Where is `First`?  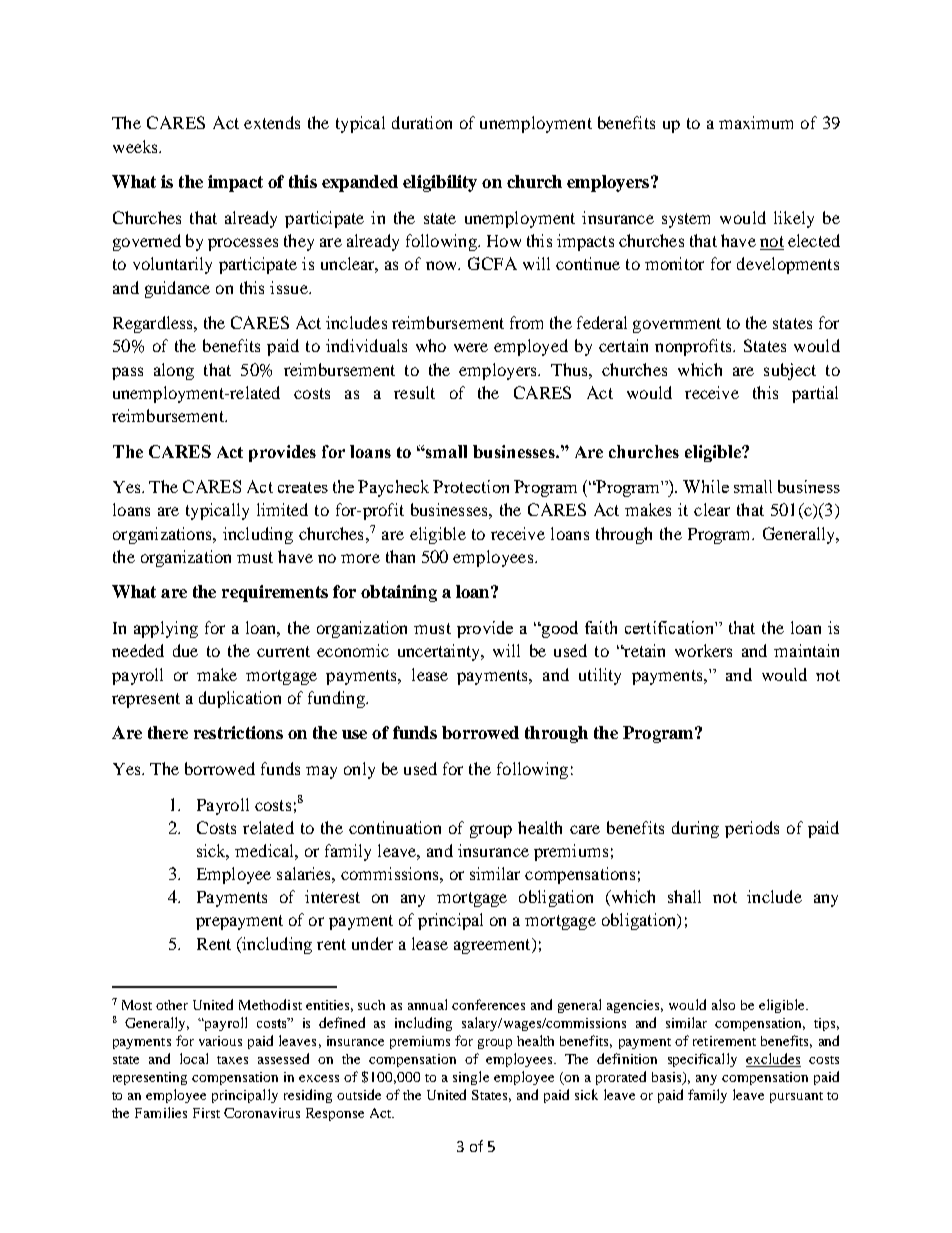
First is located at coordinates (206, 1113).
